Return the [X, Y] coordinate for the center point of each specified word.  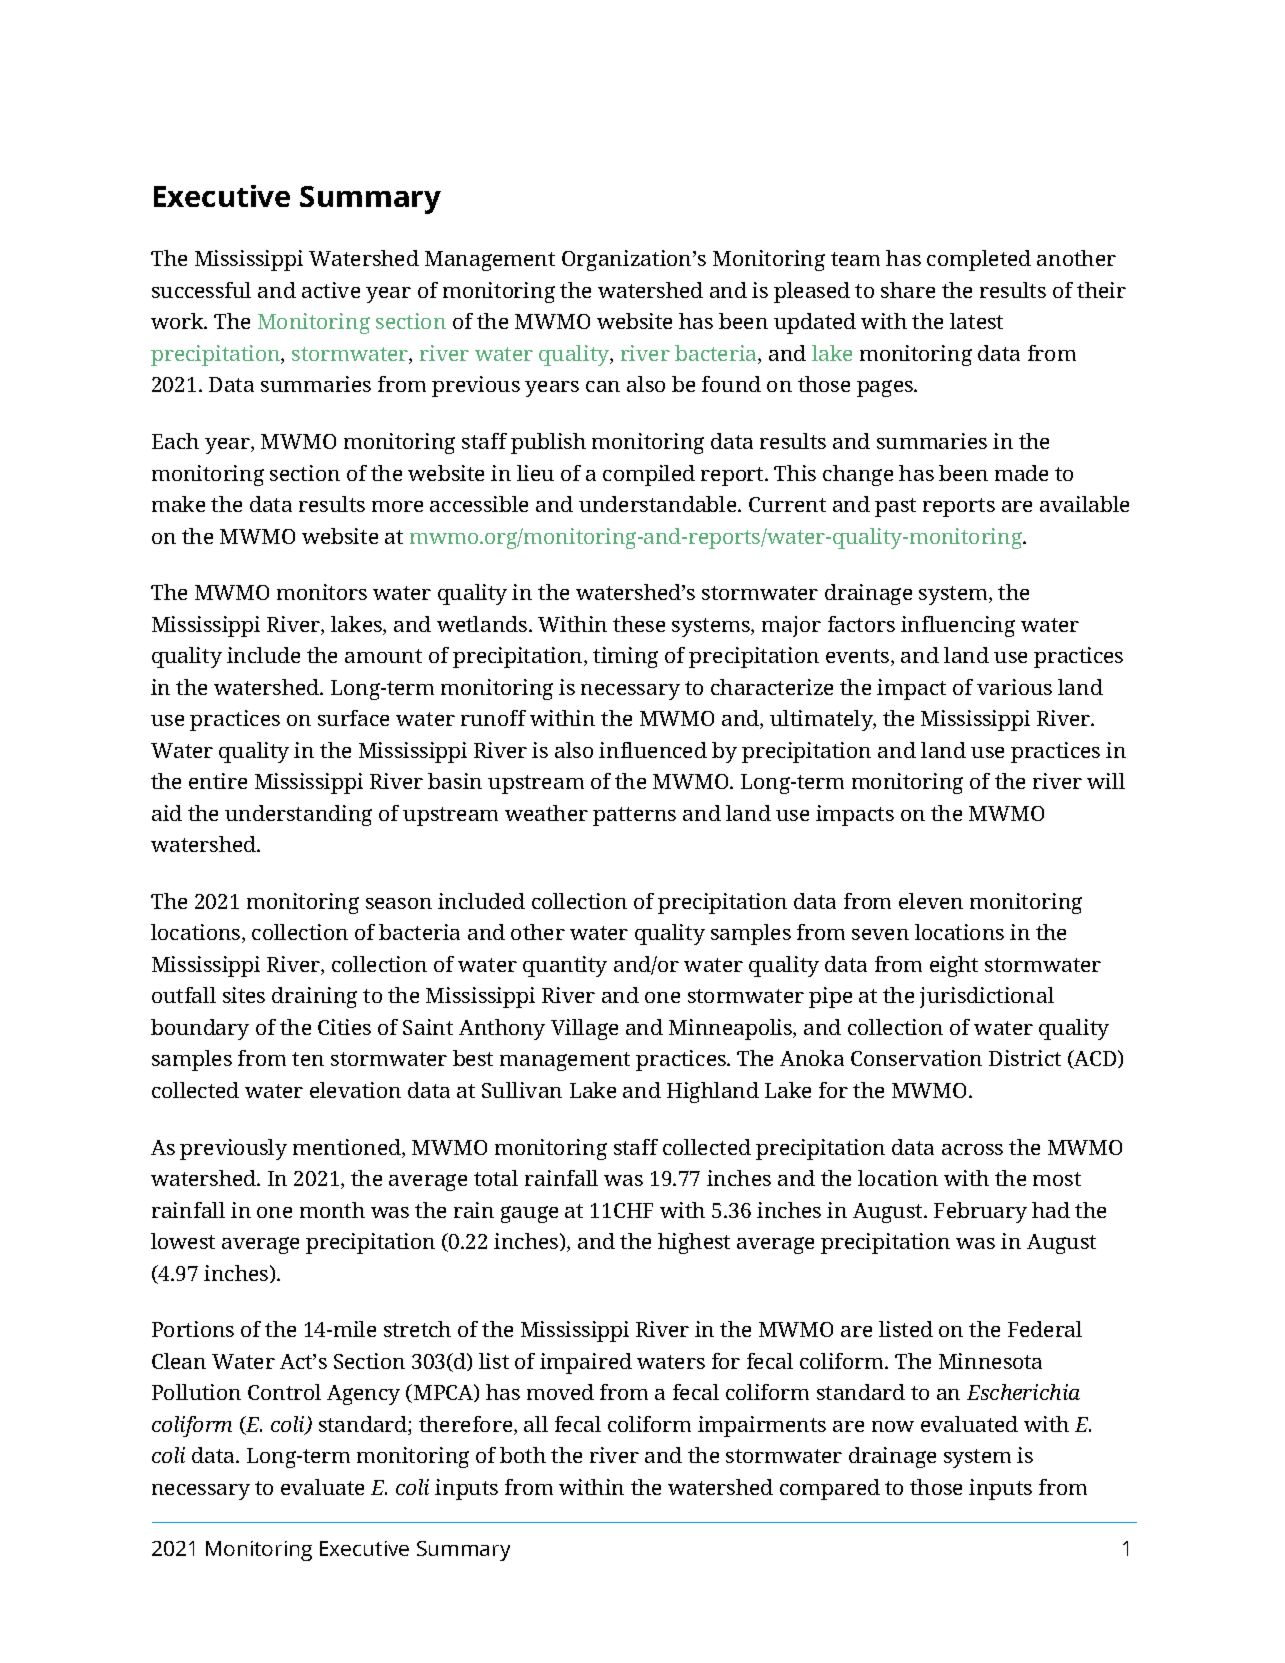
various [1014, 687]
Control [284, 1392]
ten [308, 1059]
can [603, 386]
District [1025, 1058]
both [523, 1455]
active [331, 290]
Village [584, 1029]
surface [353, 718]
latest [976, 321]
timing [625, 657]
